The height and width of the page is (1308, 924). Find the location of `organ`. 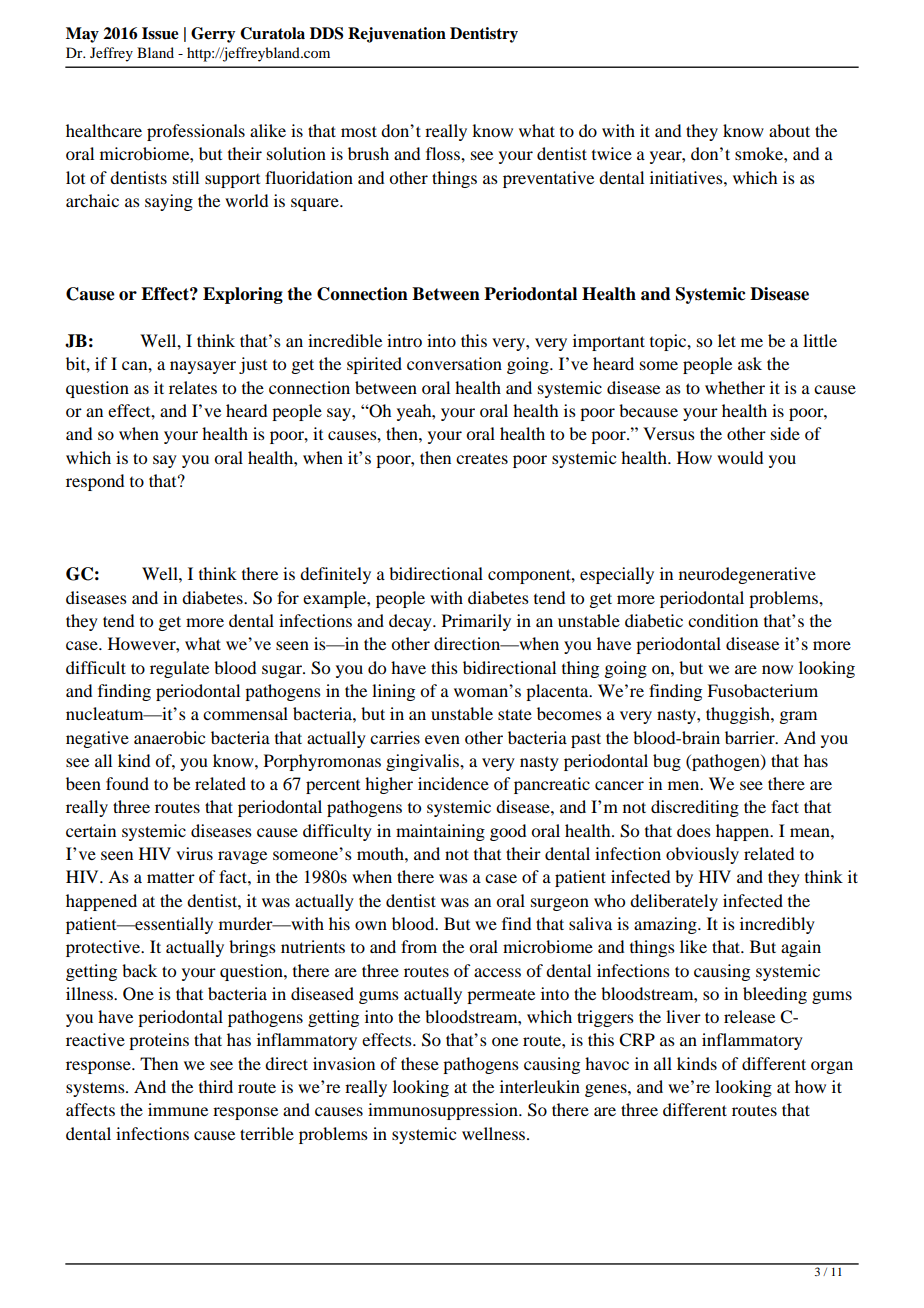

organ is located at coordinates (832, 1067).
